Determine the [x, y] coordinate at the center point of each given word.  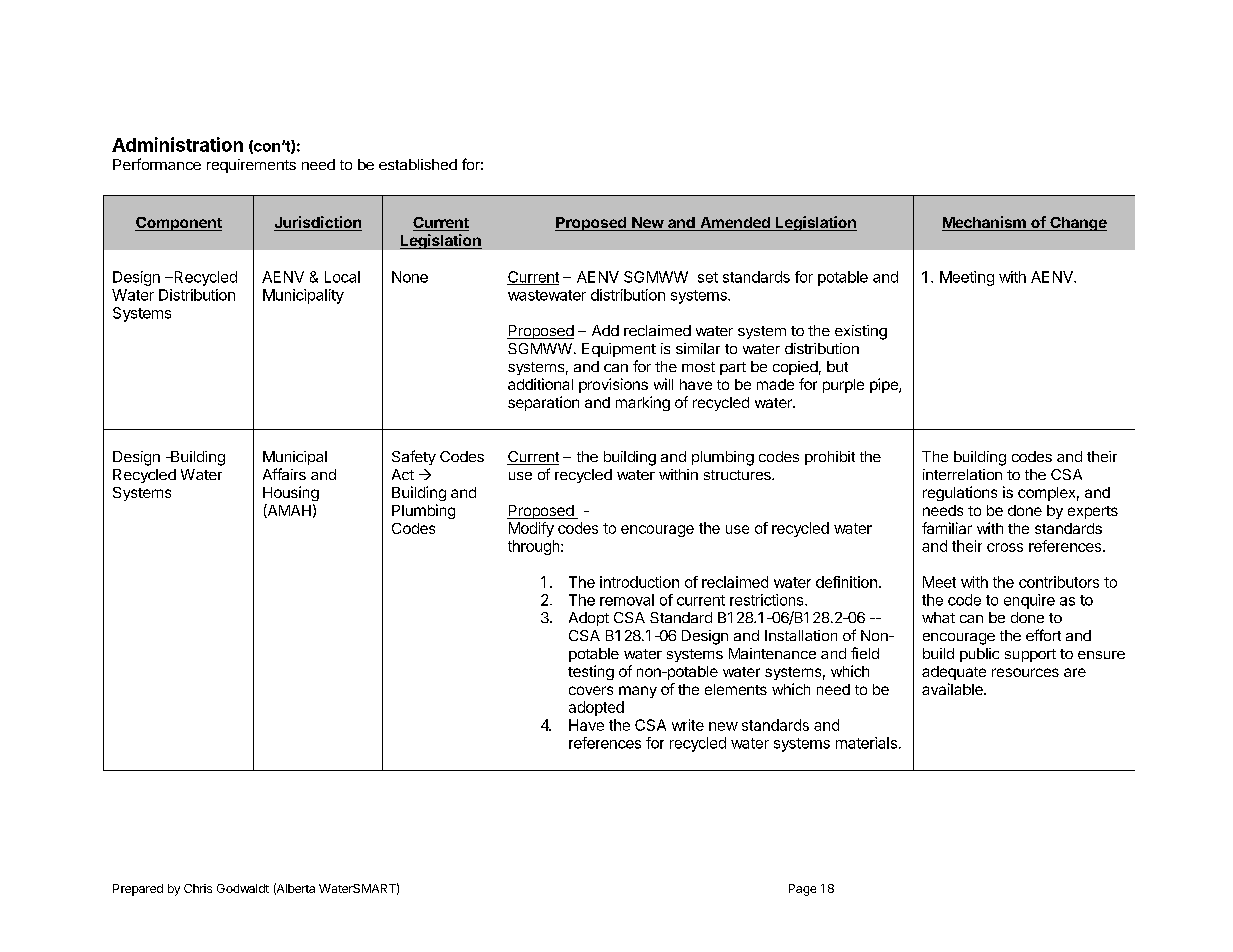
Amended [735, 224]
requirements [251, 166]
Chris [198, 888]
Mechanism [985, 223]
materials [866, 743]
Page [802, 890]
